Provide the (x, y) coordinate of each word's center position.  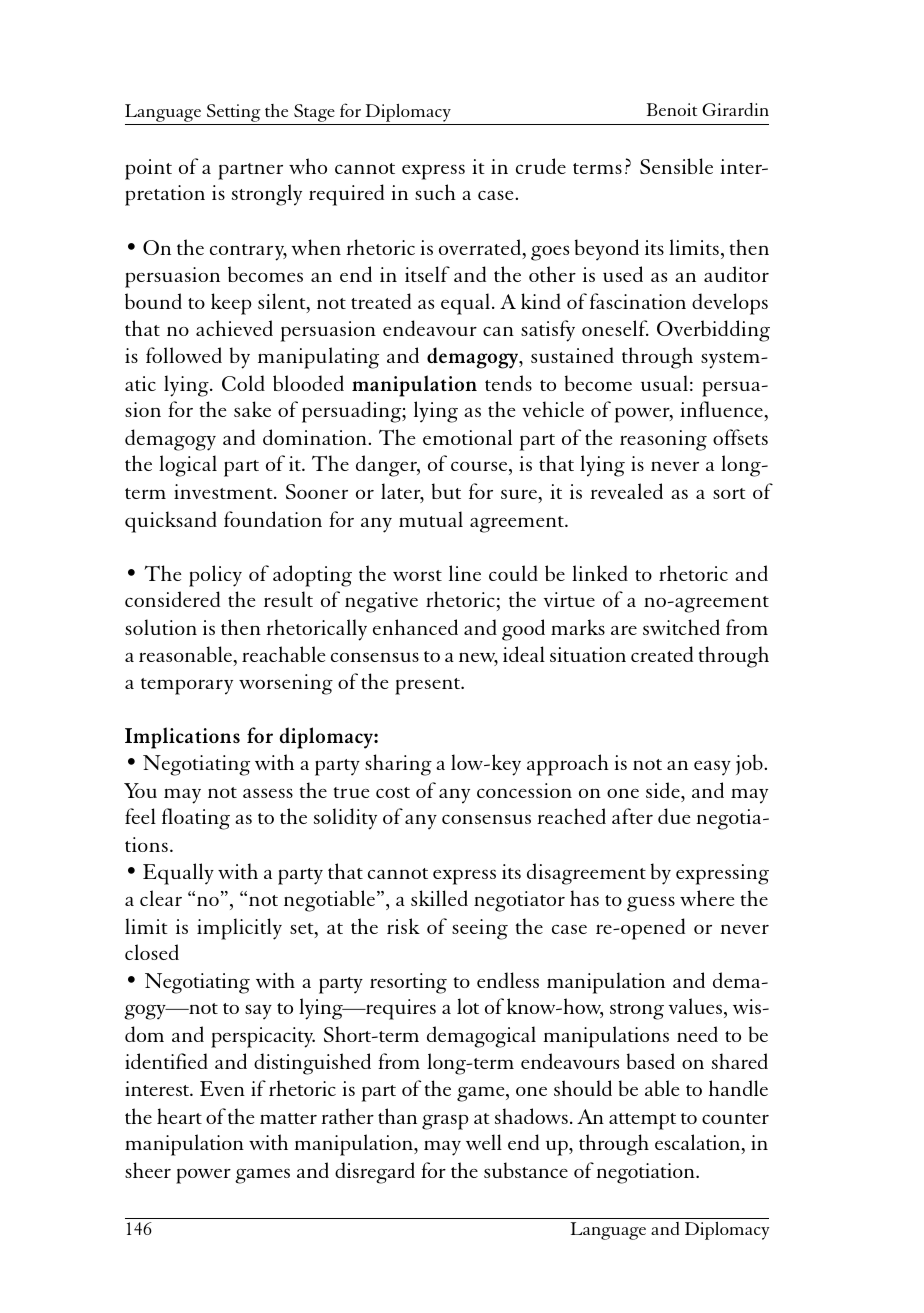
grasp (445, 1122)
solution (161, 627)
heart (179, 1116)
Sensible (676, 166)
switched (681, 627)
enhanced (415, 627)
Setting (234, 114)
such (435, 192)
